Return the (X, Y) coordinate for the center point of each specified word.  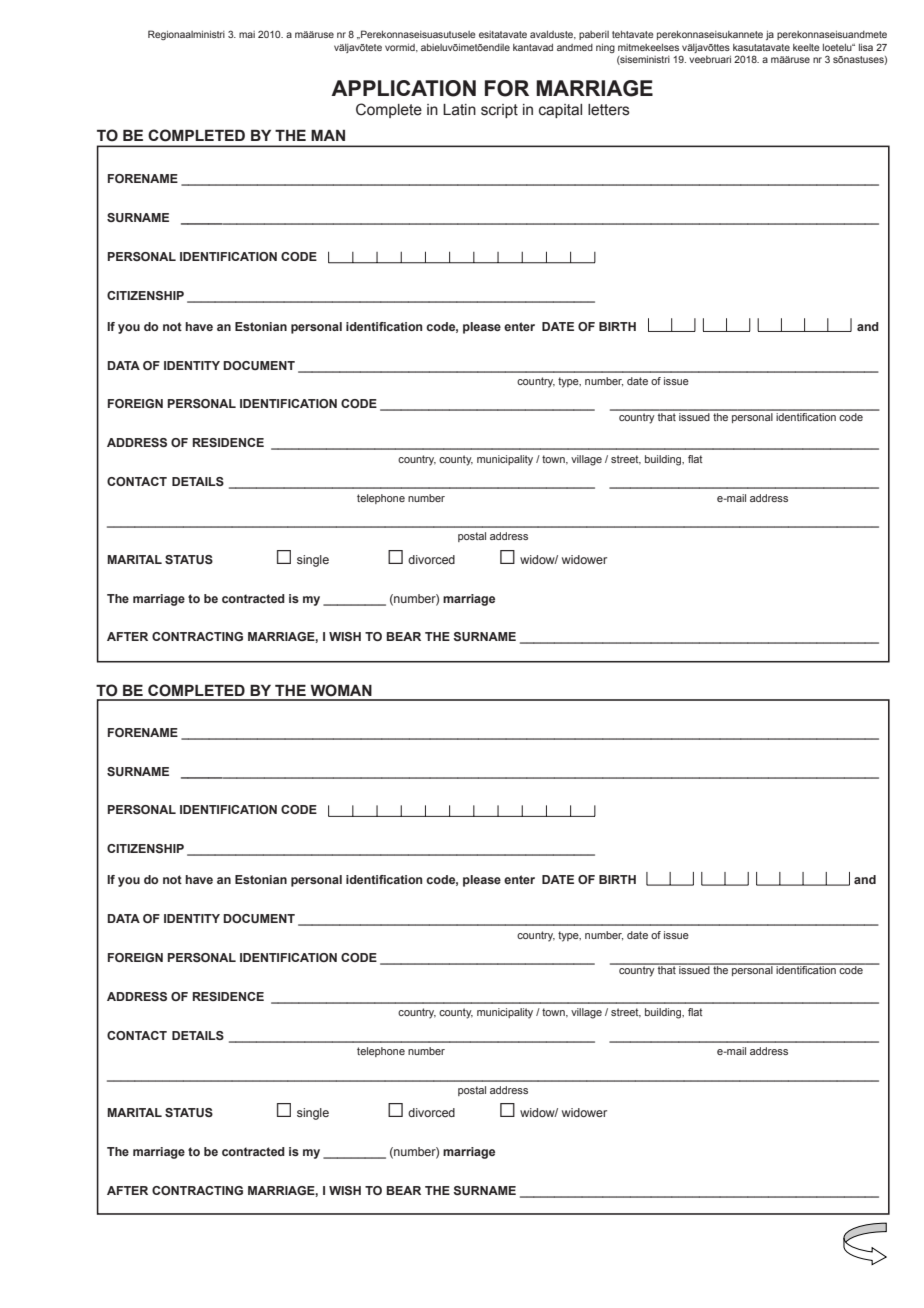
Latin (459, 110)
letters (609, 110)
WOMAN (341, 690)
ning (605, 48)
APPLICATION (403, 88)
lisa (866, 47)
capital (560, 111)
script (499, 111)
